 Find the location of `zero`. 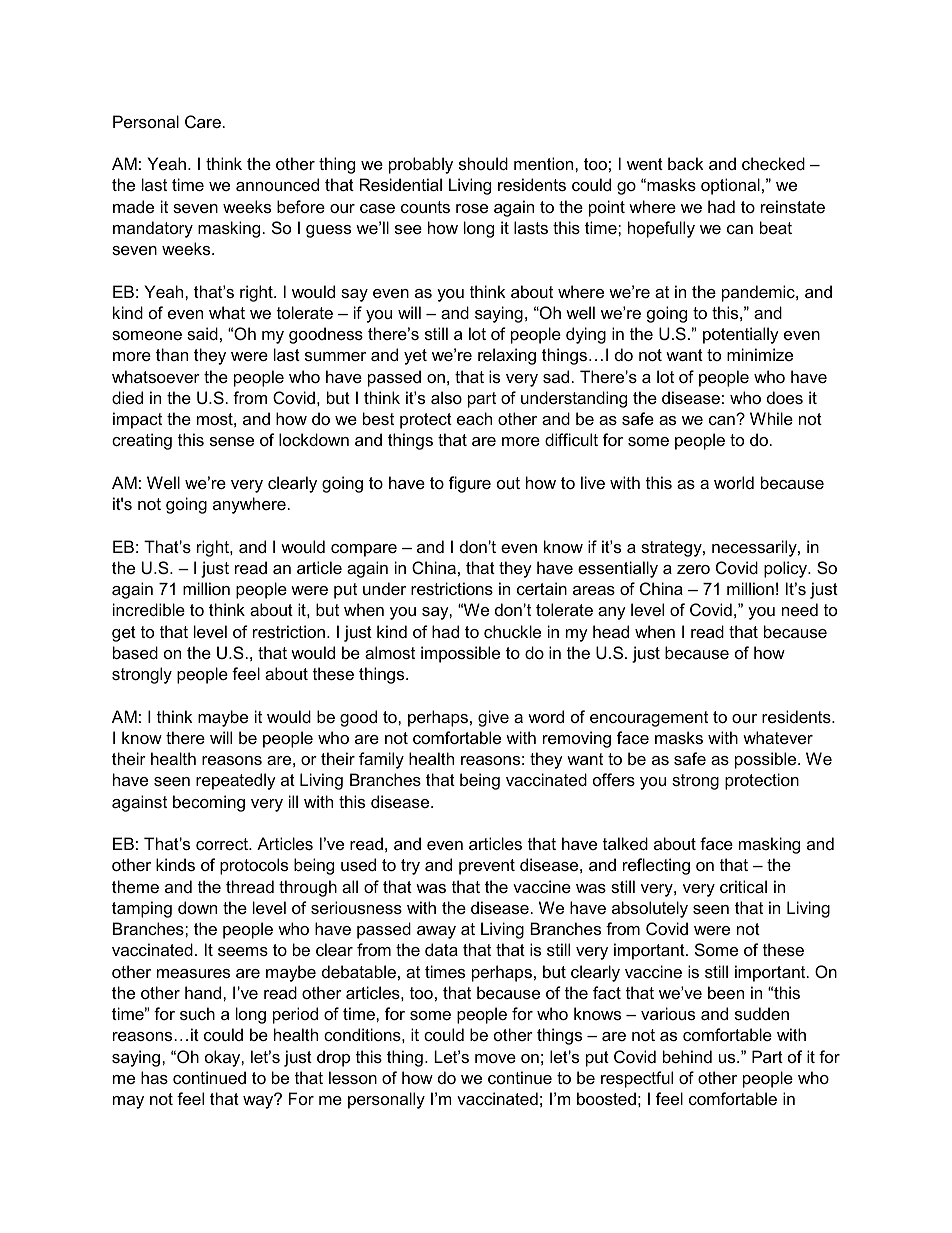

zero is located at coordinates (693, 569).
